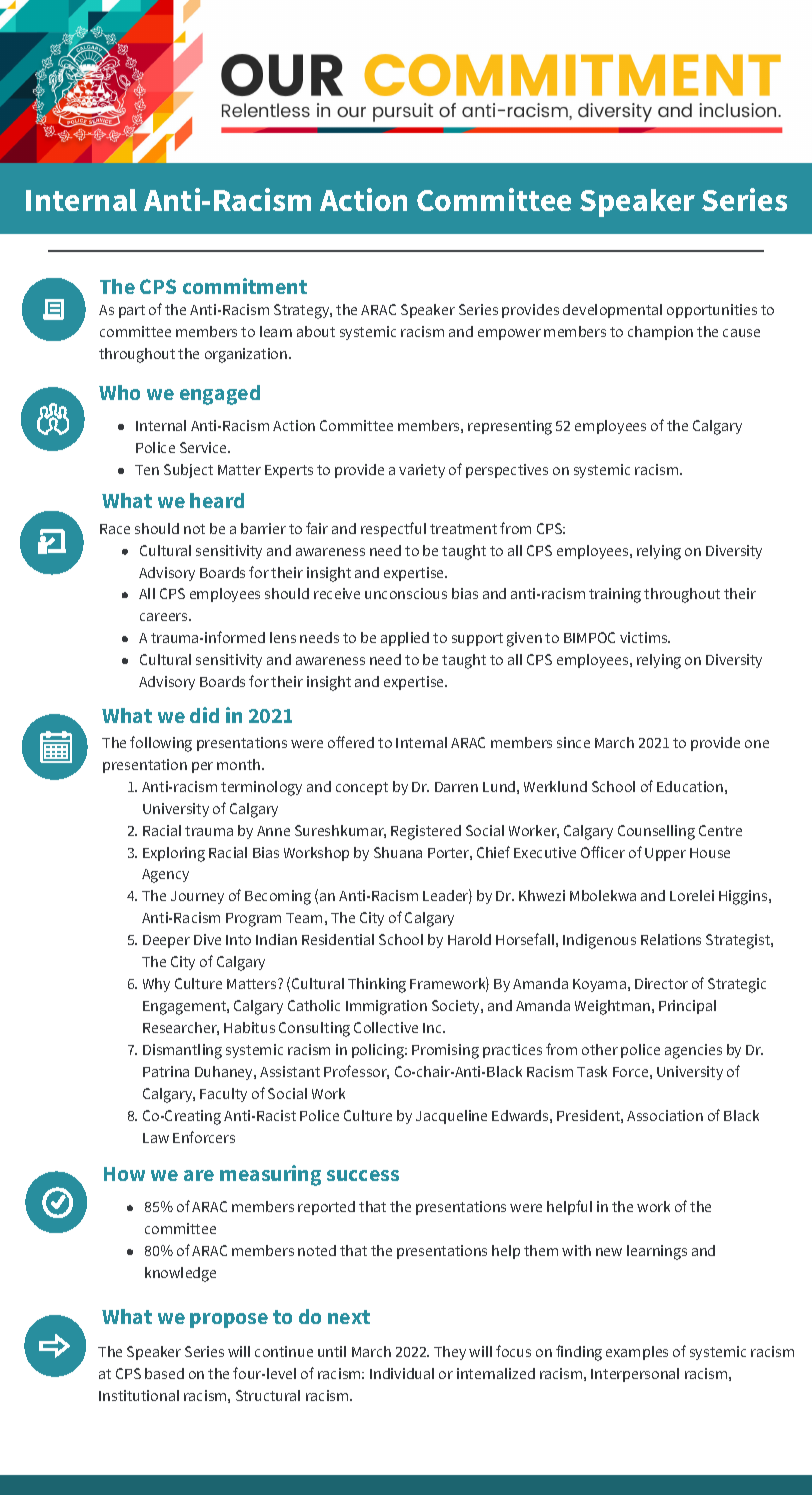  I want to click on Dismantling, so click(182, 1051).
